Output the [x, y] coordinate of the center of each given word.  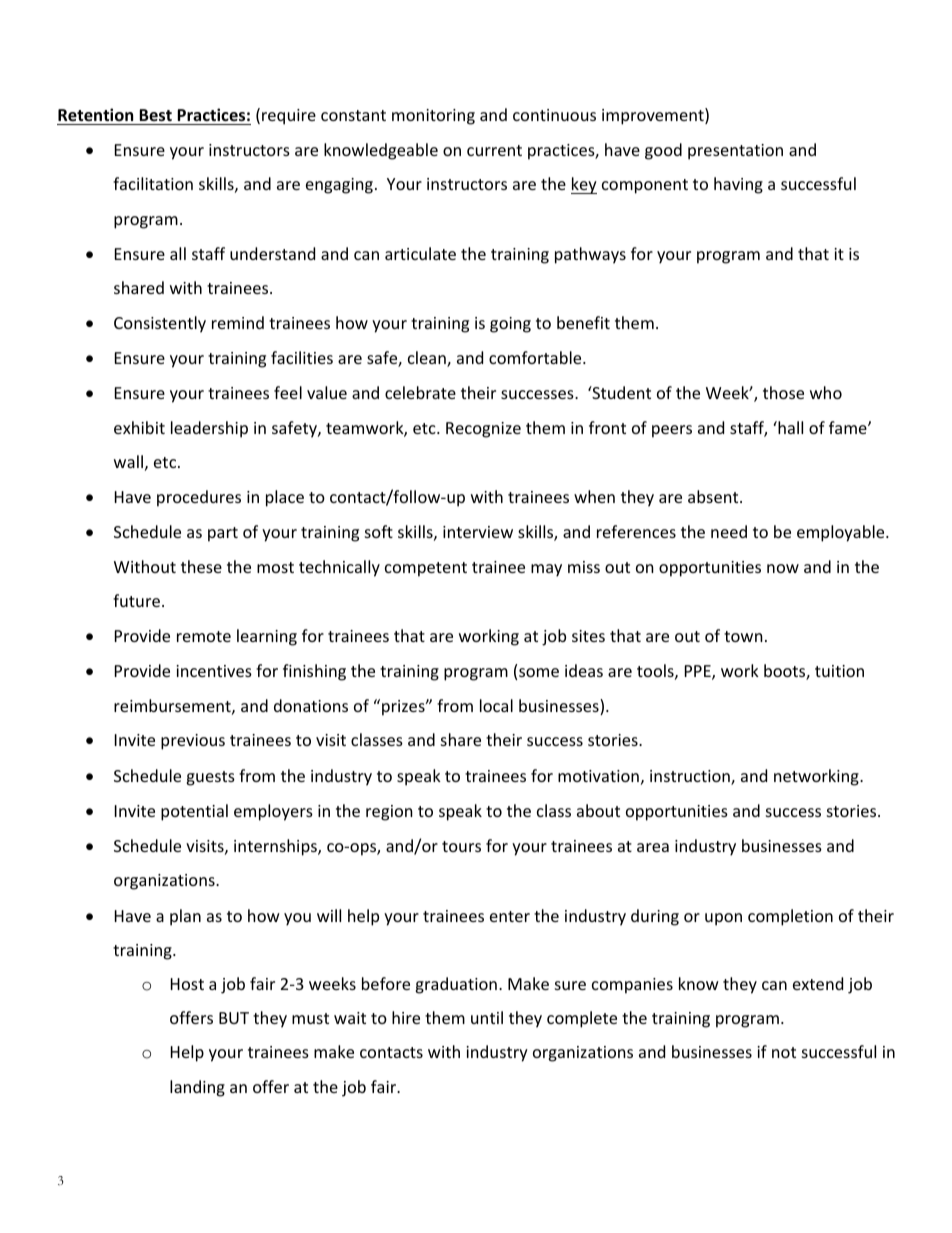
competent [426, 569]
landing [197, 1088]
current [494, 150]
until [487, 1017]
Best [155, 115]
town [743, 636]
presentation [735, 152]
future [136, 600]
